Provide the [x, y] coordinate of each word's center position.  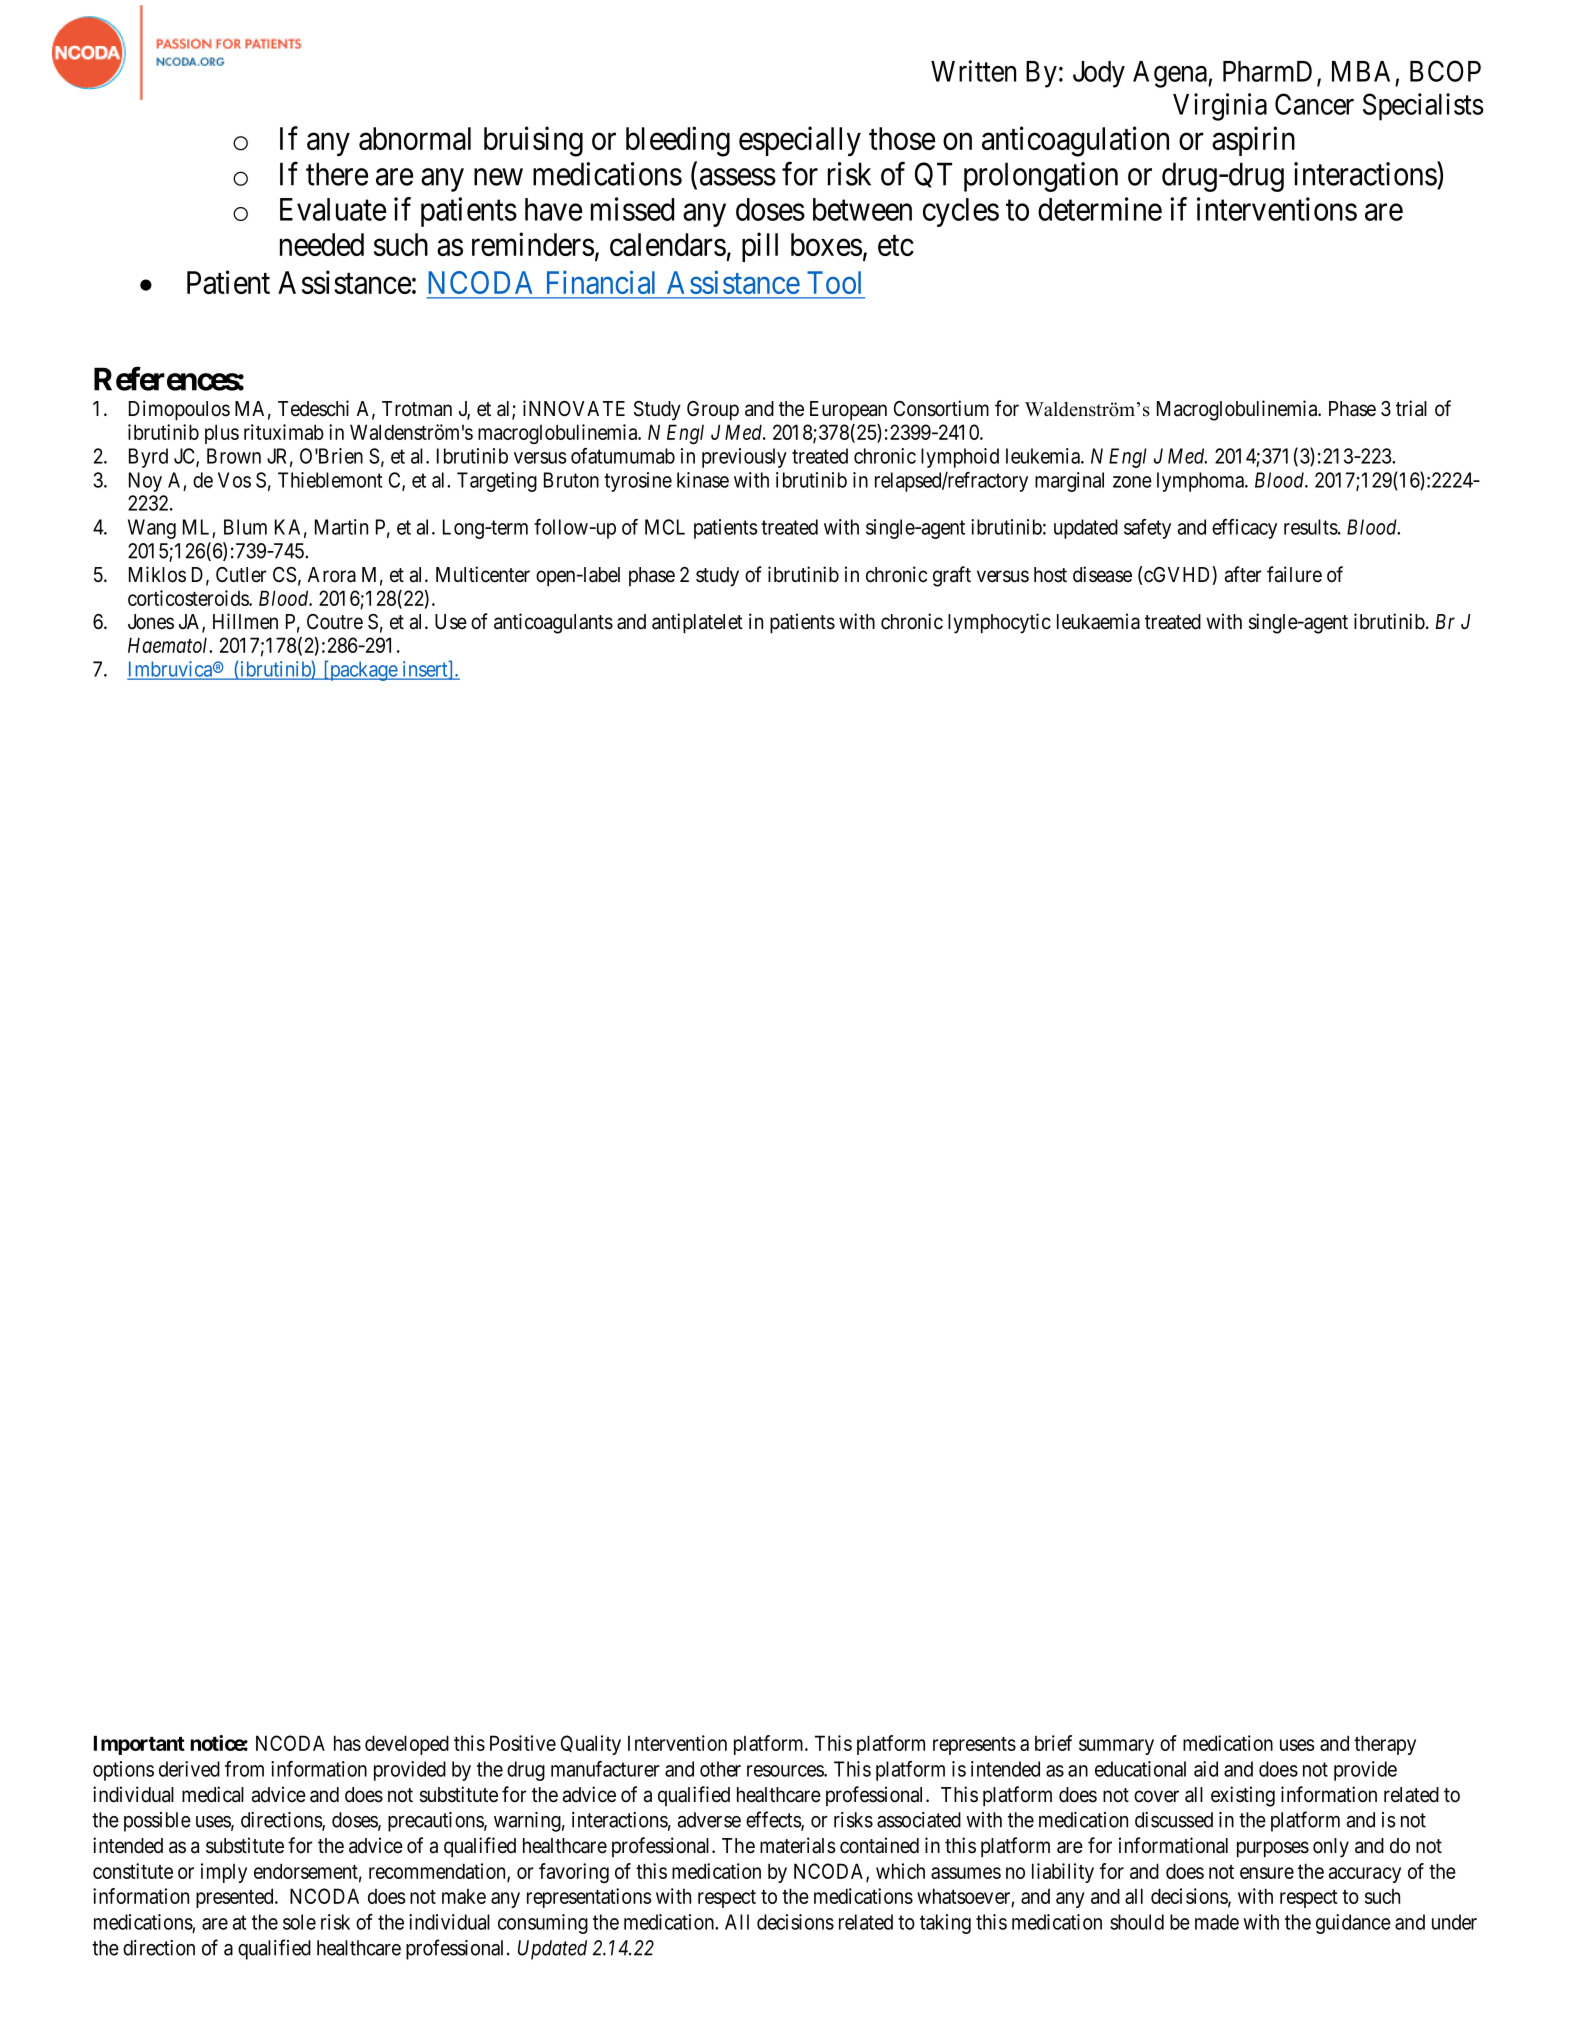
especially [800, 141]
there [337, 174]
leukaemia [1098, 621]
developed [407, 1745]
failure [1294, 574]
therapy [1385, 1745]
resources [786, 1771]
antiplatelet [697, 623]
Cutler [241, 575]
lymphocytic [999, 623]
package [363, 671]
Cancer [1314, 104]
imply [224, 1873]
